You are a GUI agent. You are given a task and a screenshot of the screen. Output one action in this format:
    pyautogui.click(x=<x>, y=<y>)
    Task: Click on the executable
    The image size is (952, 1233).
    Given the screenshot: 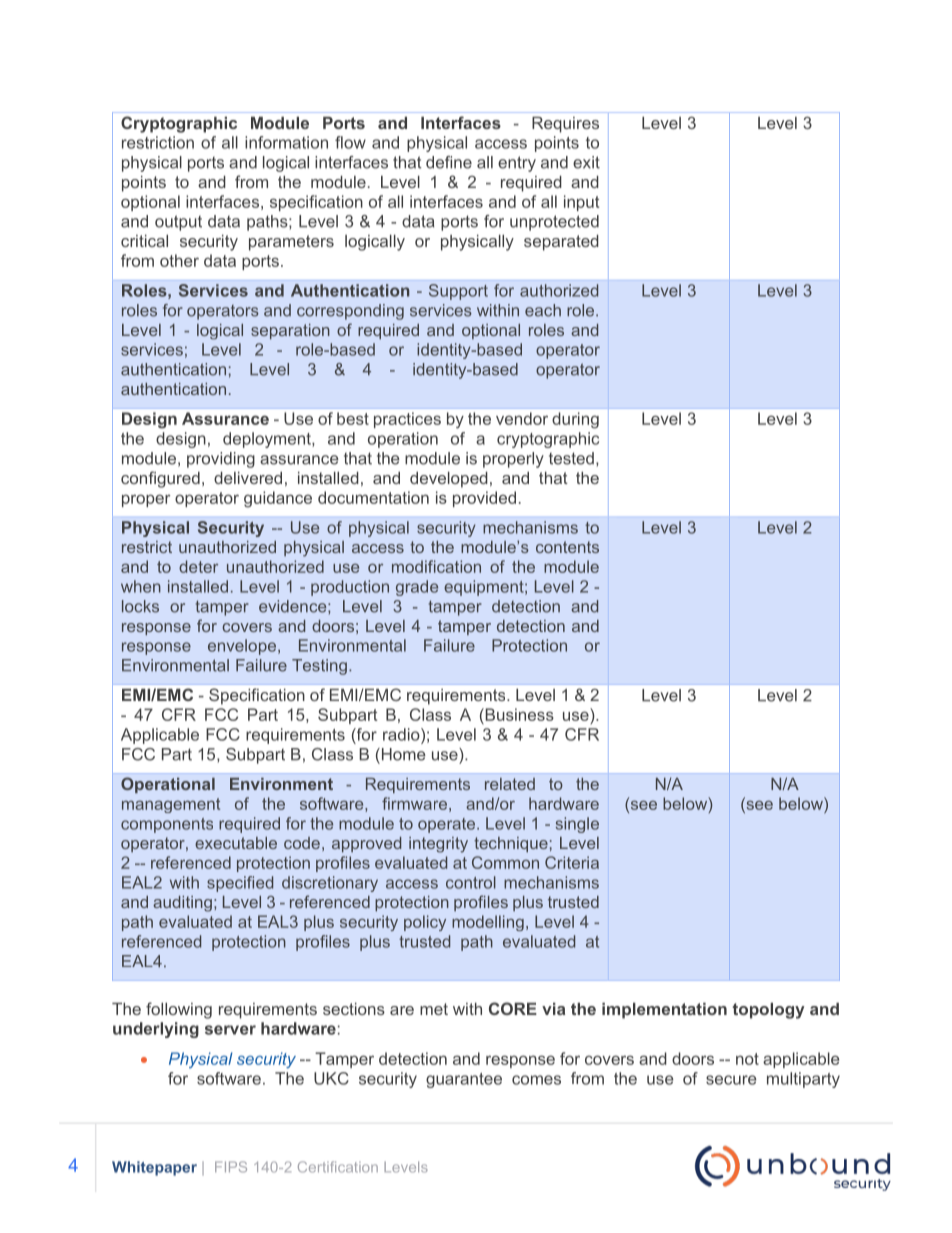 What is the action you would take?
    pyautogui.click(x=236, y=843)
